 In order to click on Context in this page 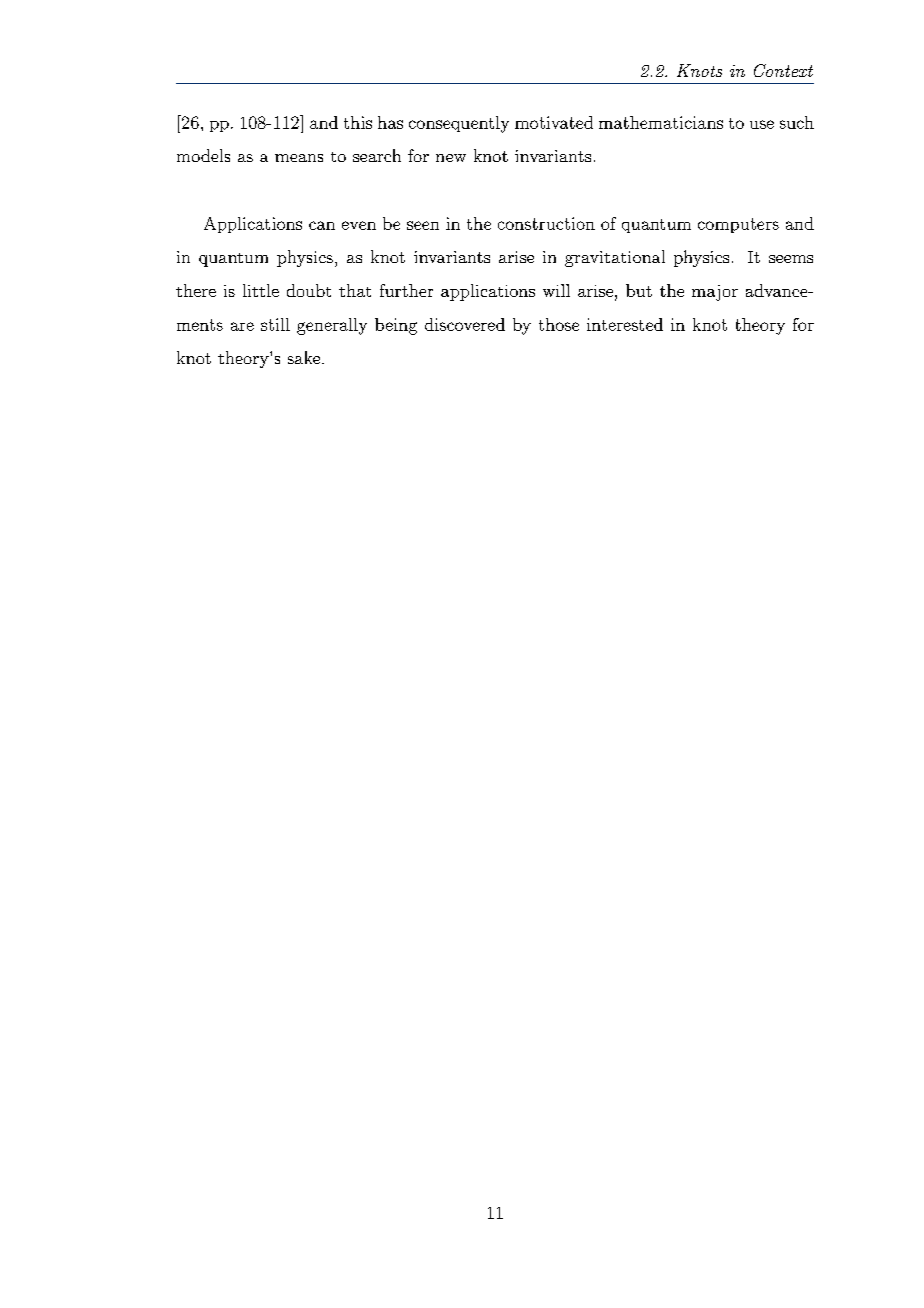, I will do `click(783, 70)`.
